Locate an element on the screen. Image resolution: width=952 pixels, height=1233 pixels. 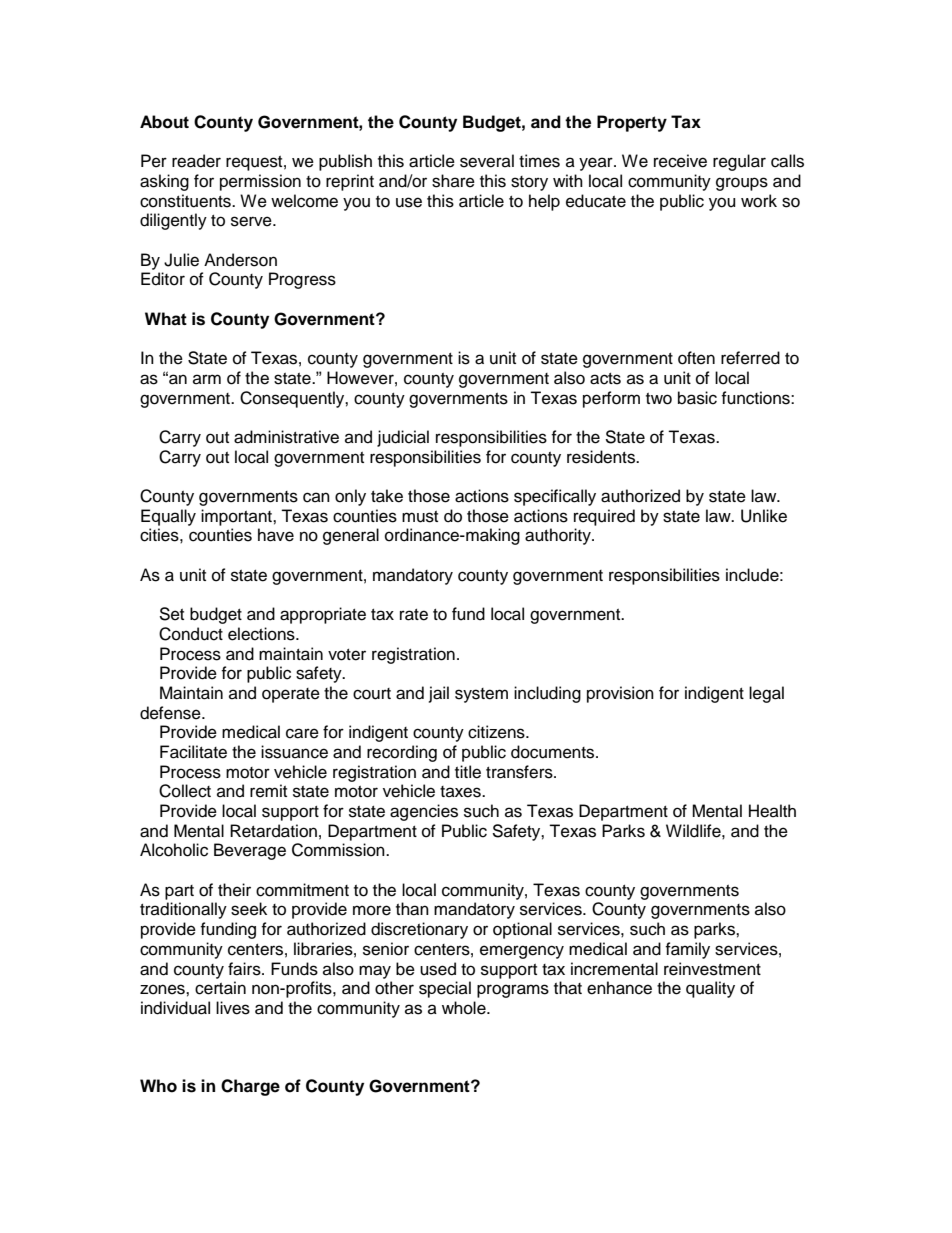
quality is located at coordinates (710, 989).
